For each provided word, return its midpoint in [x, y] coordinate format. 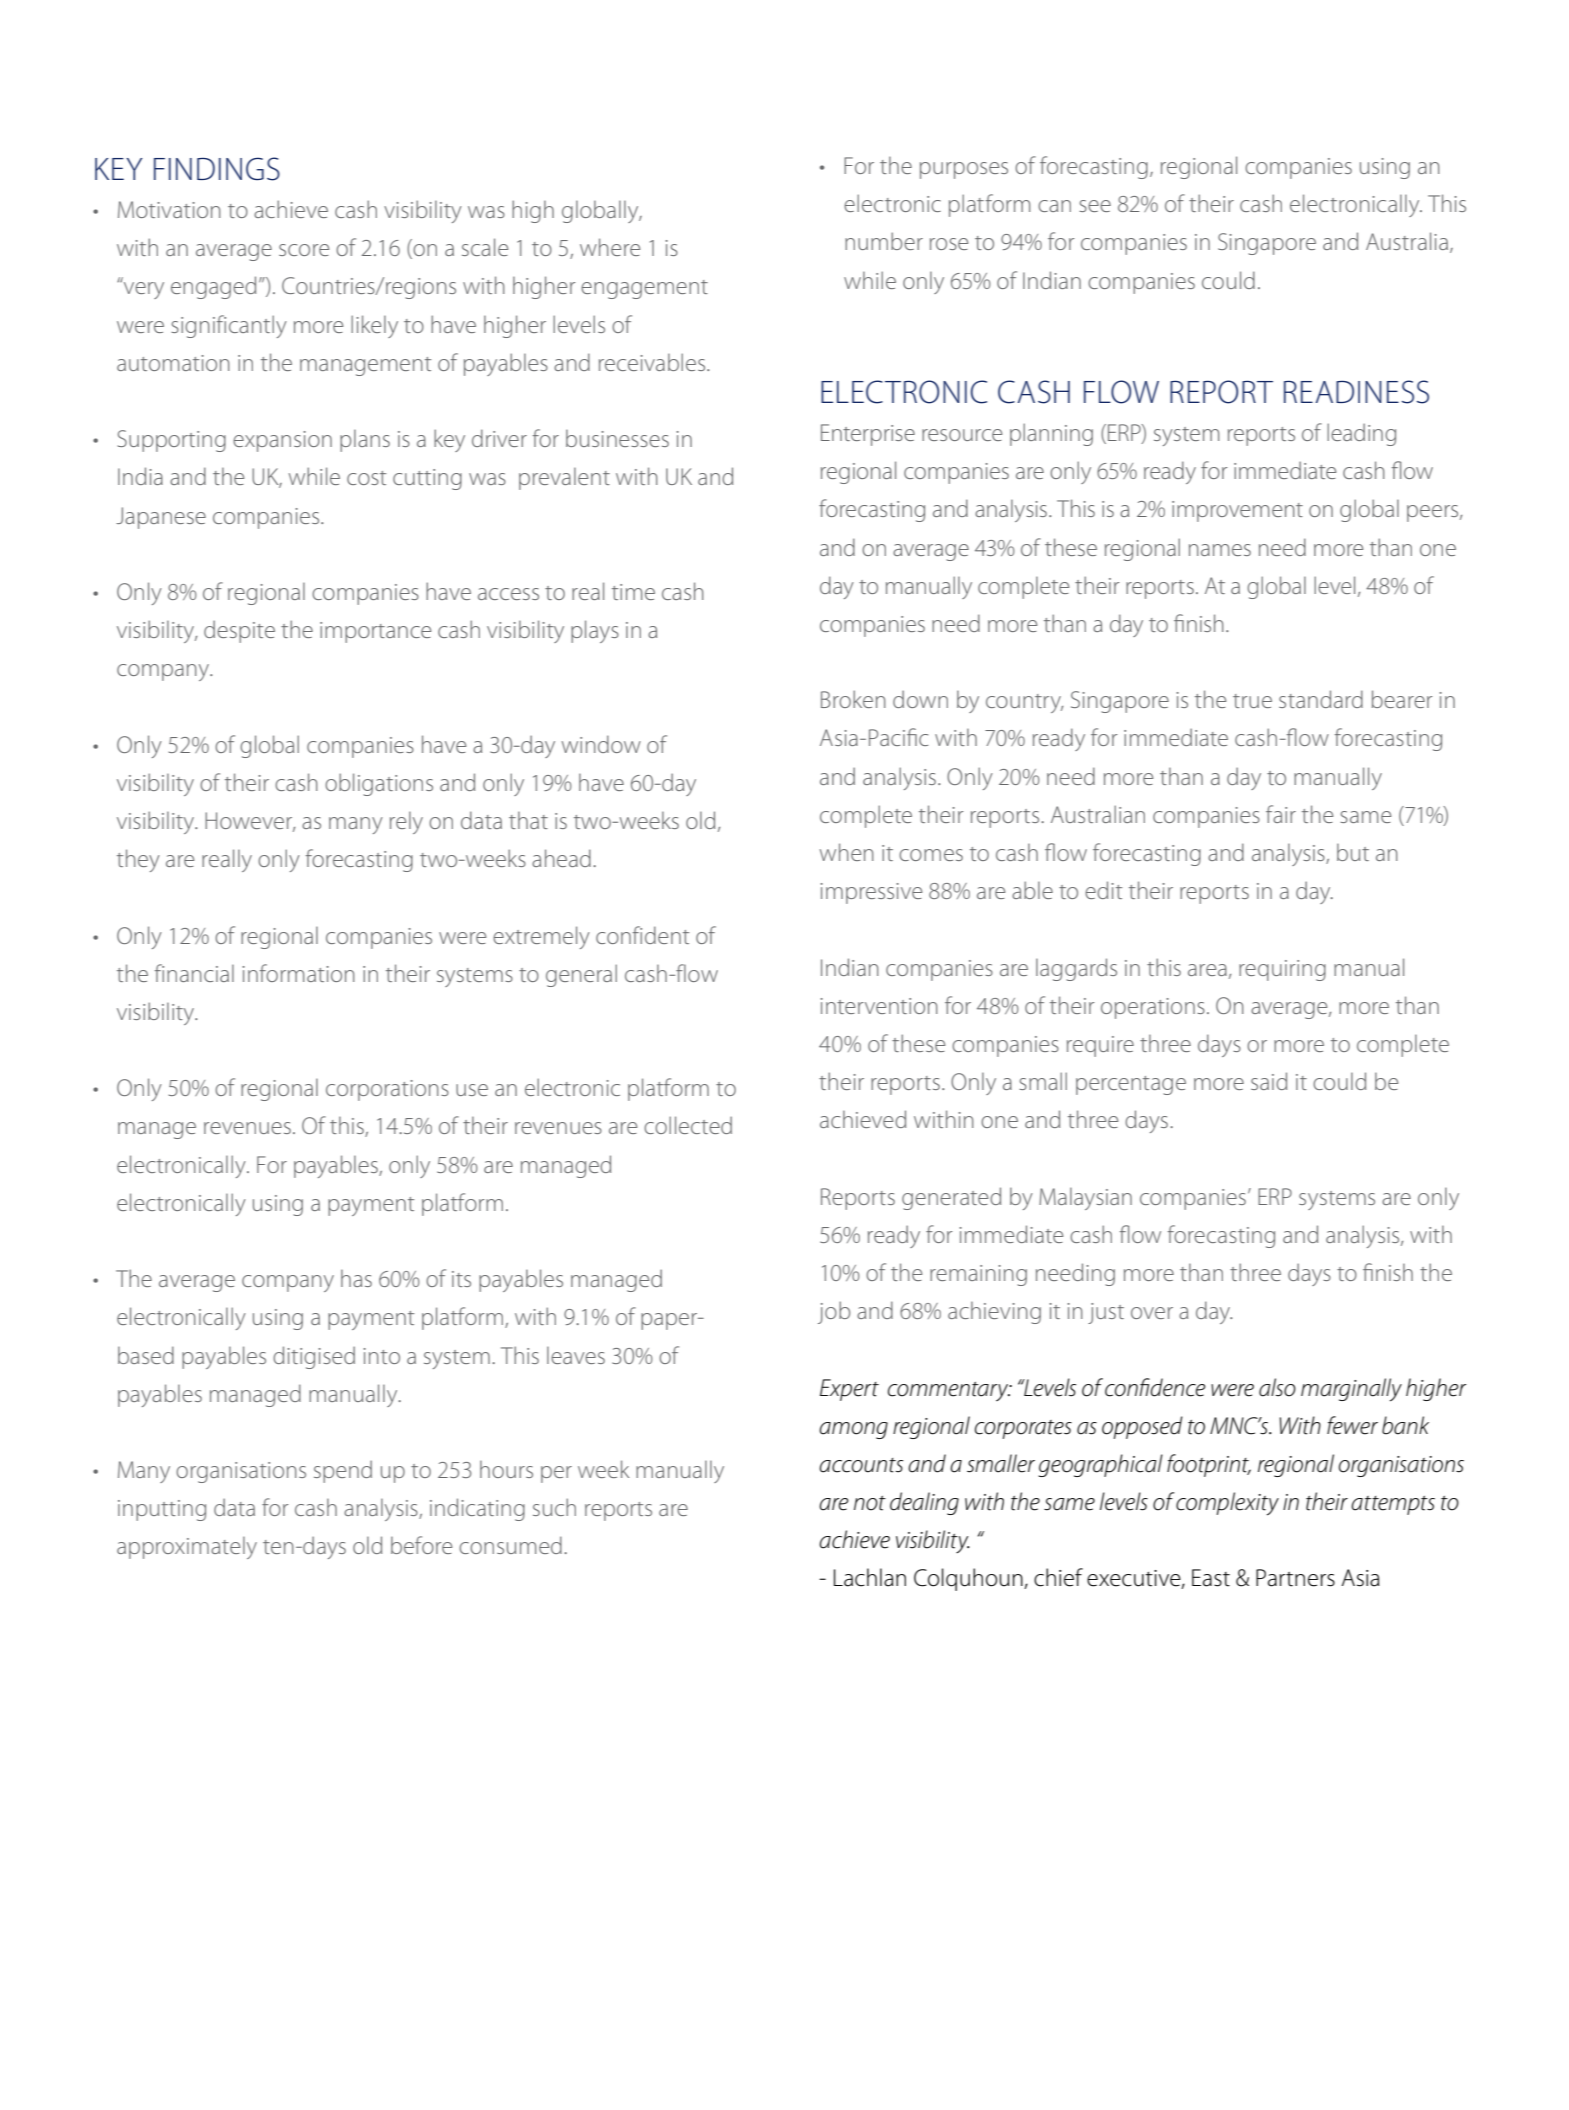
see [1095, 206]
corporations [387, 1090]
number [884, 241]
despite [239, 631]
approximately [187, 1547]
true [1252, 701]
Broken [853, 699]
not [870, 1503]
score [304, 250]
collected [688, 1125]
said [1269, 1081]
